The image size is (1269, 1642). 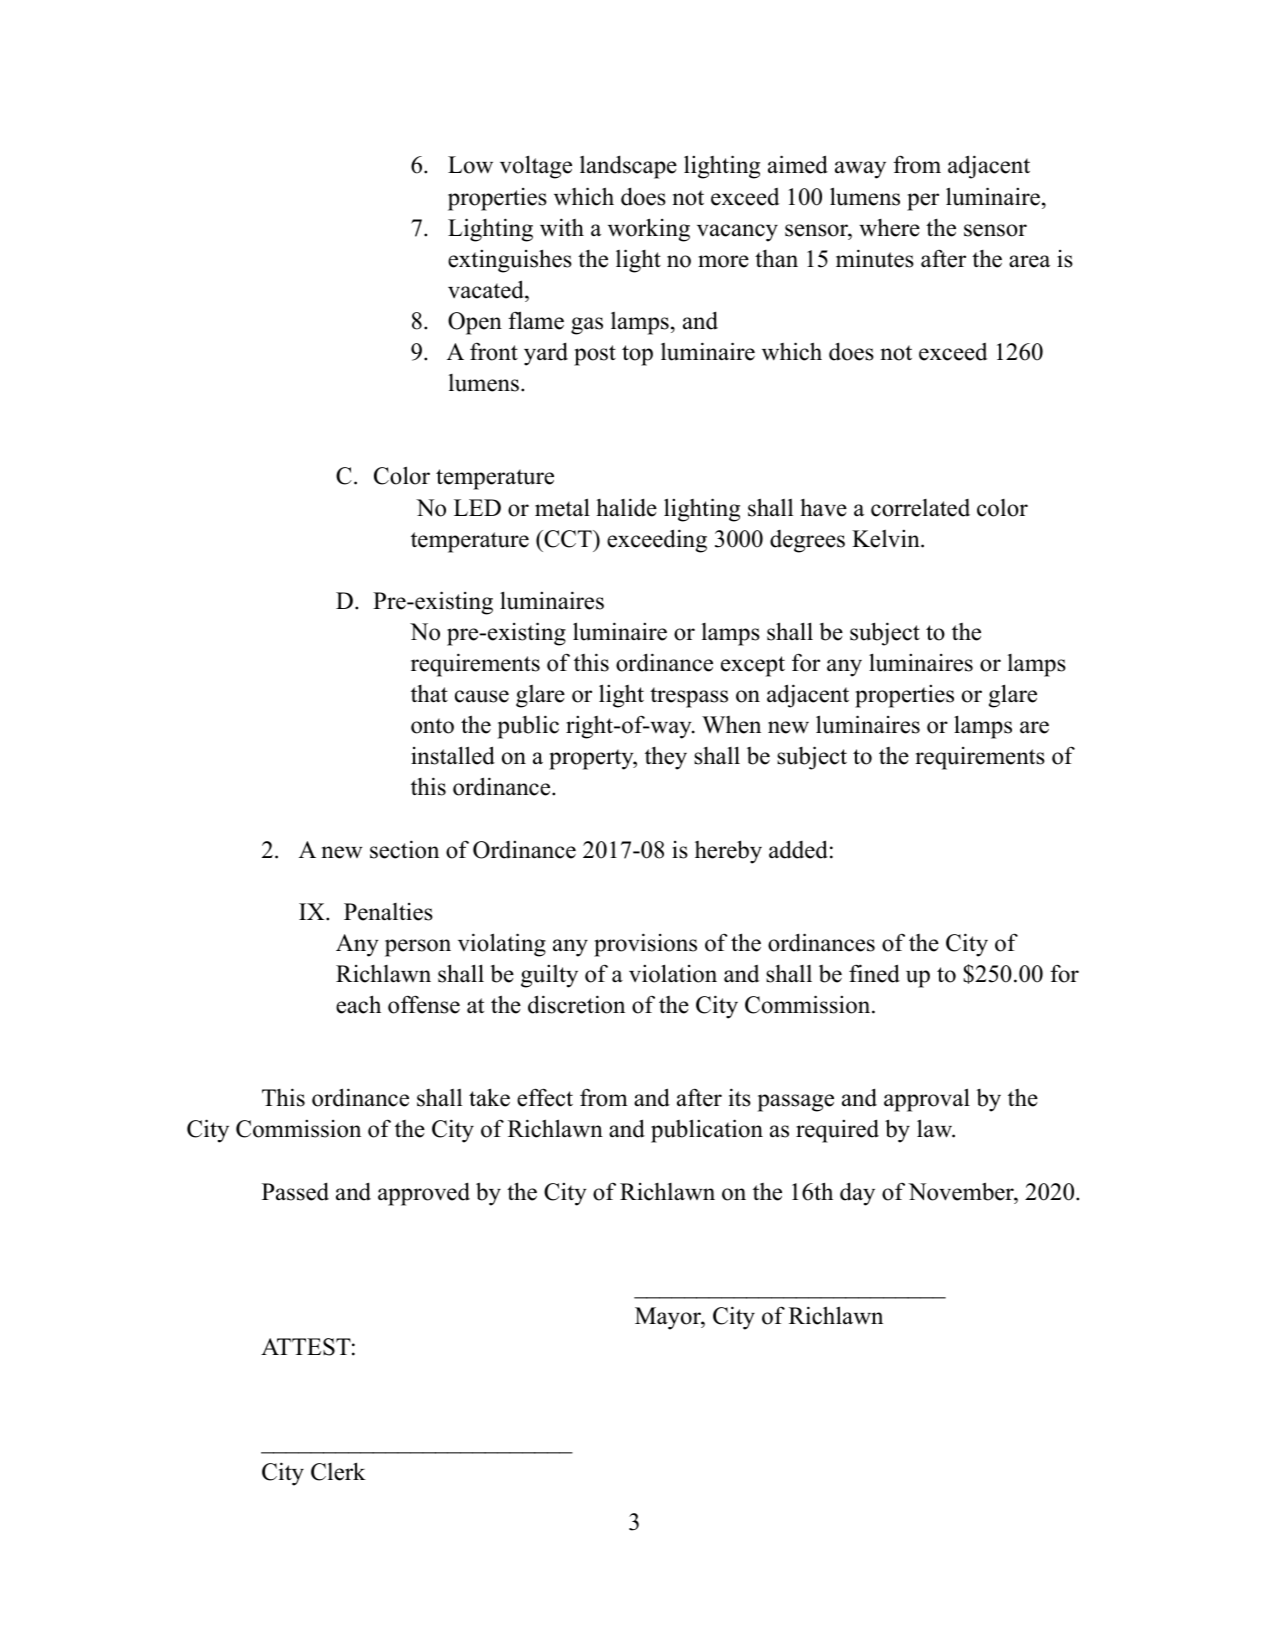 I want to click on violation, so click(x=673, y=973).
